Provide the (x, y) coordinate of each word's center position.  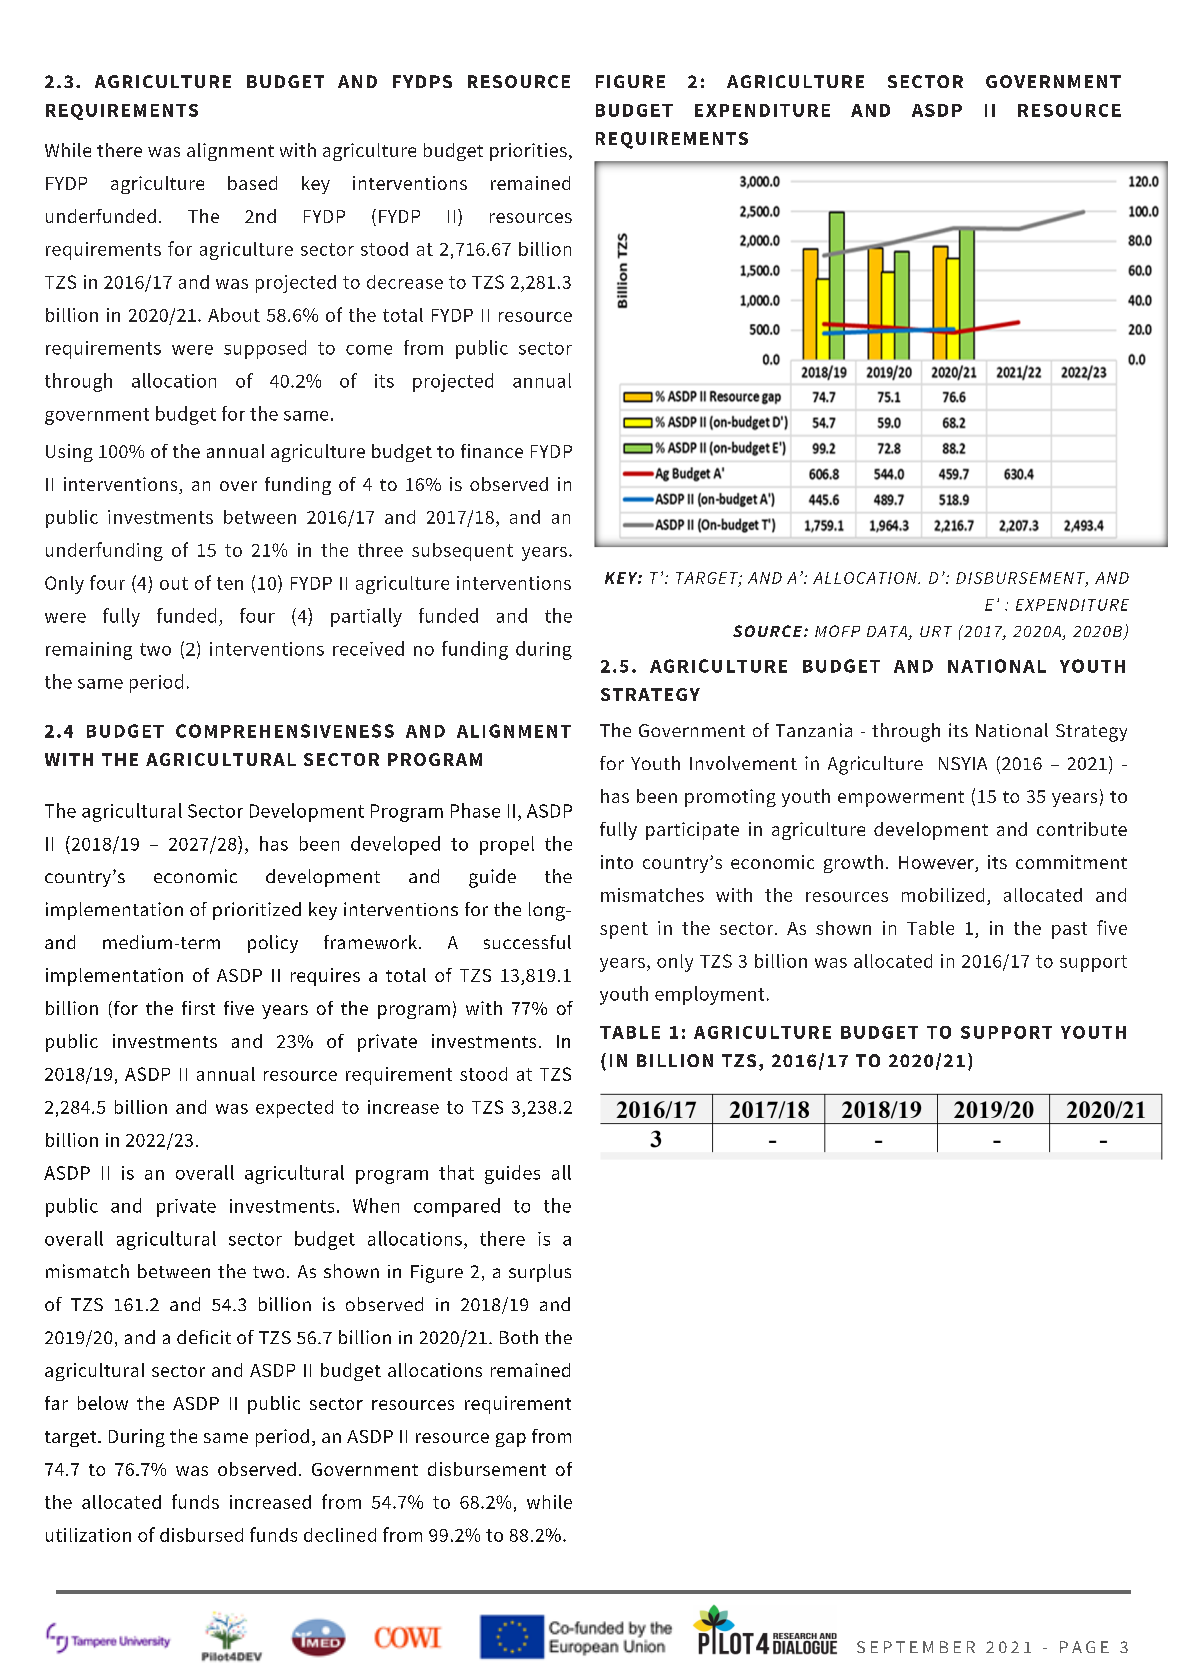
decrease (405, 282)
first (198, 1008)
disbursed (201, 1535)
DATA (888, 633)
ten (230, 583)
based (252, 183)
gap (511, 1440)
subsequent (462, 552)
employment (709, 995)
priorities (528, 152)
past (1069, 930)
